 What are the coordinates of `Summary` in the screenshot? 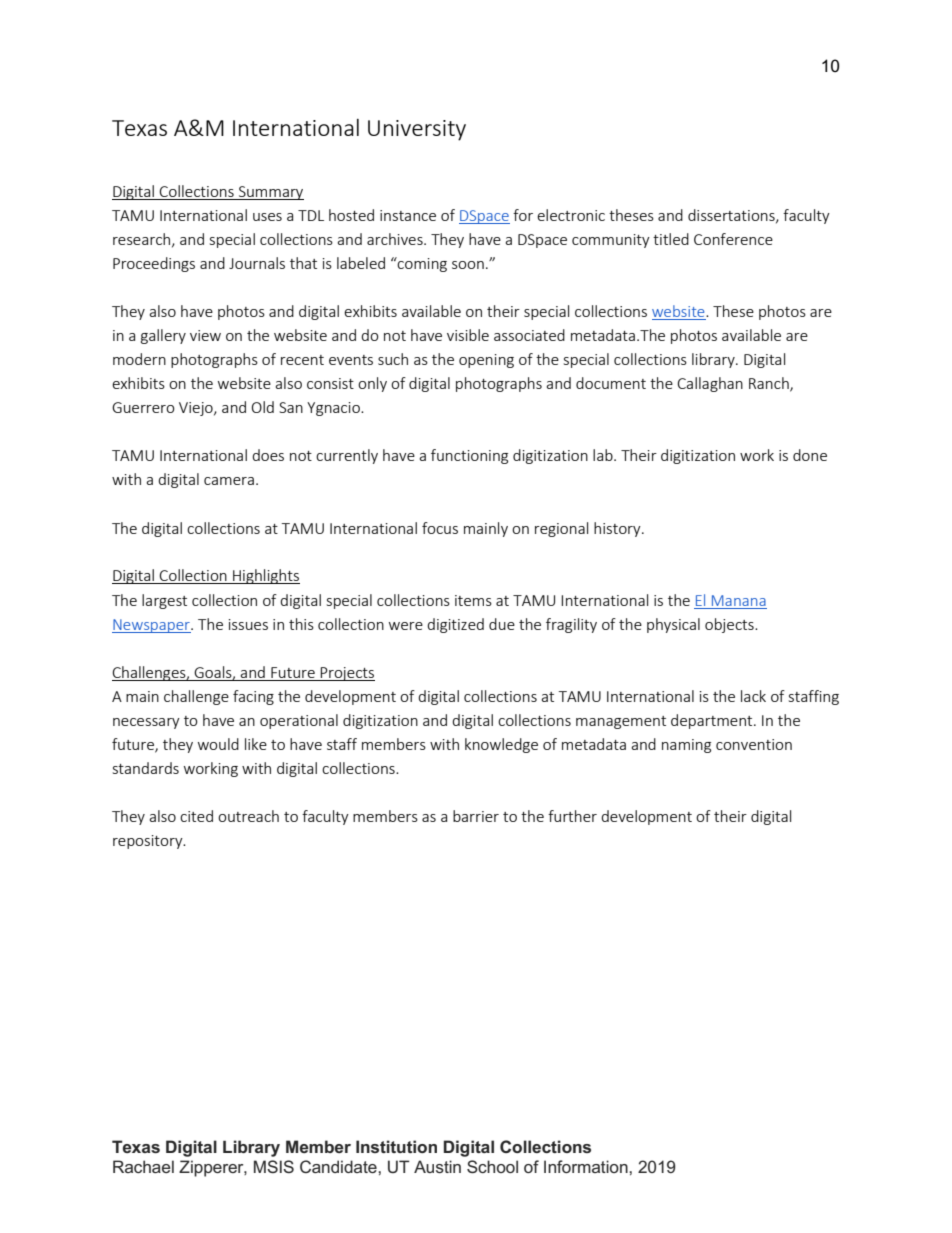 It's located at (270, 193).
